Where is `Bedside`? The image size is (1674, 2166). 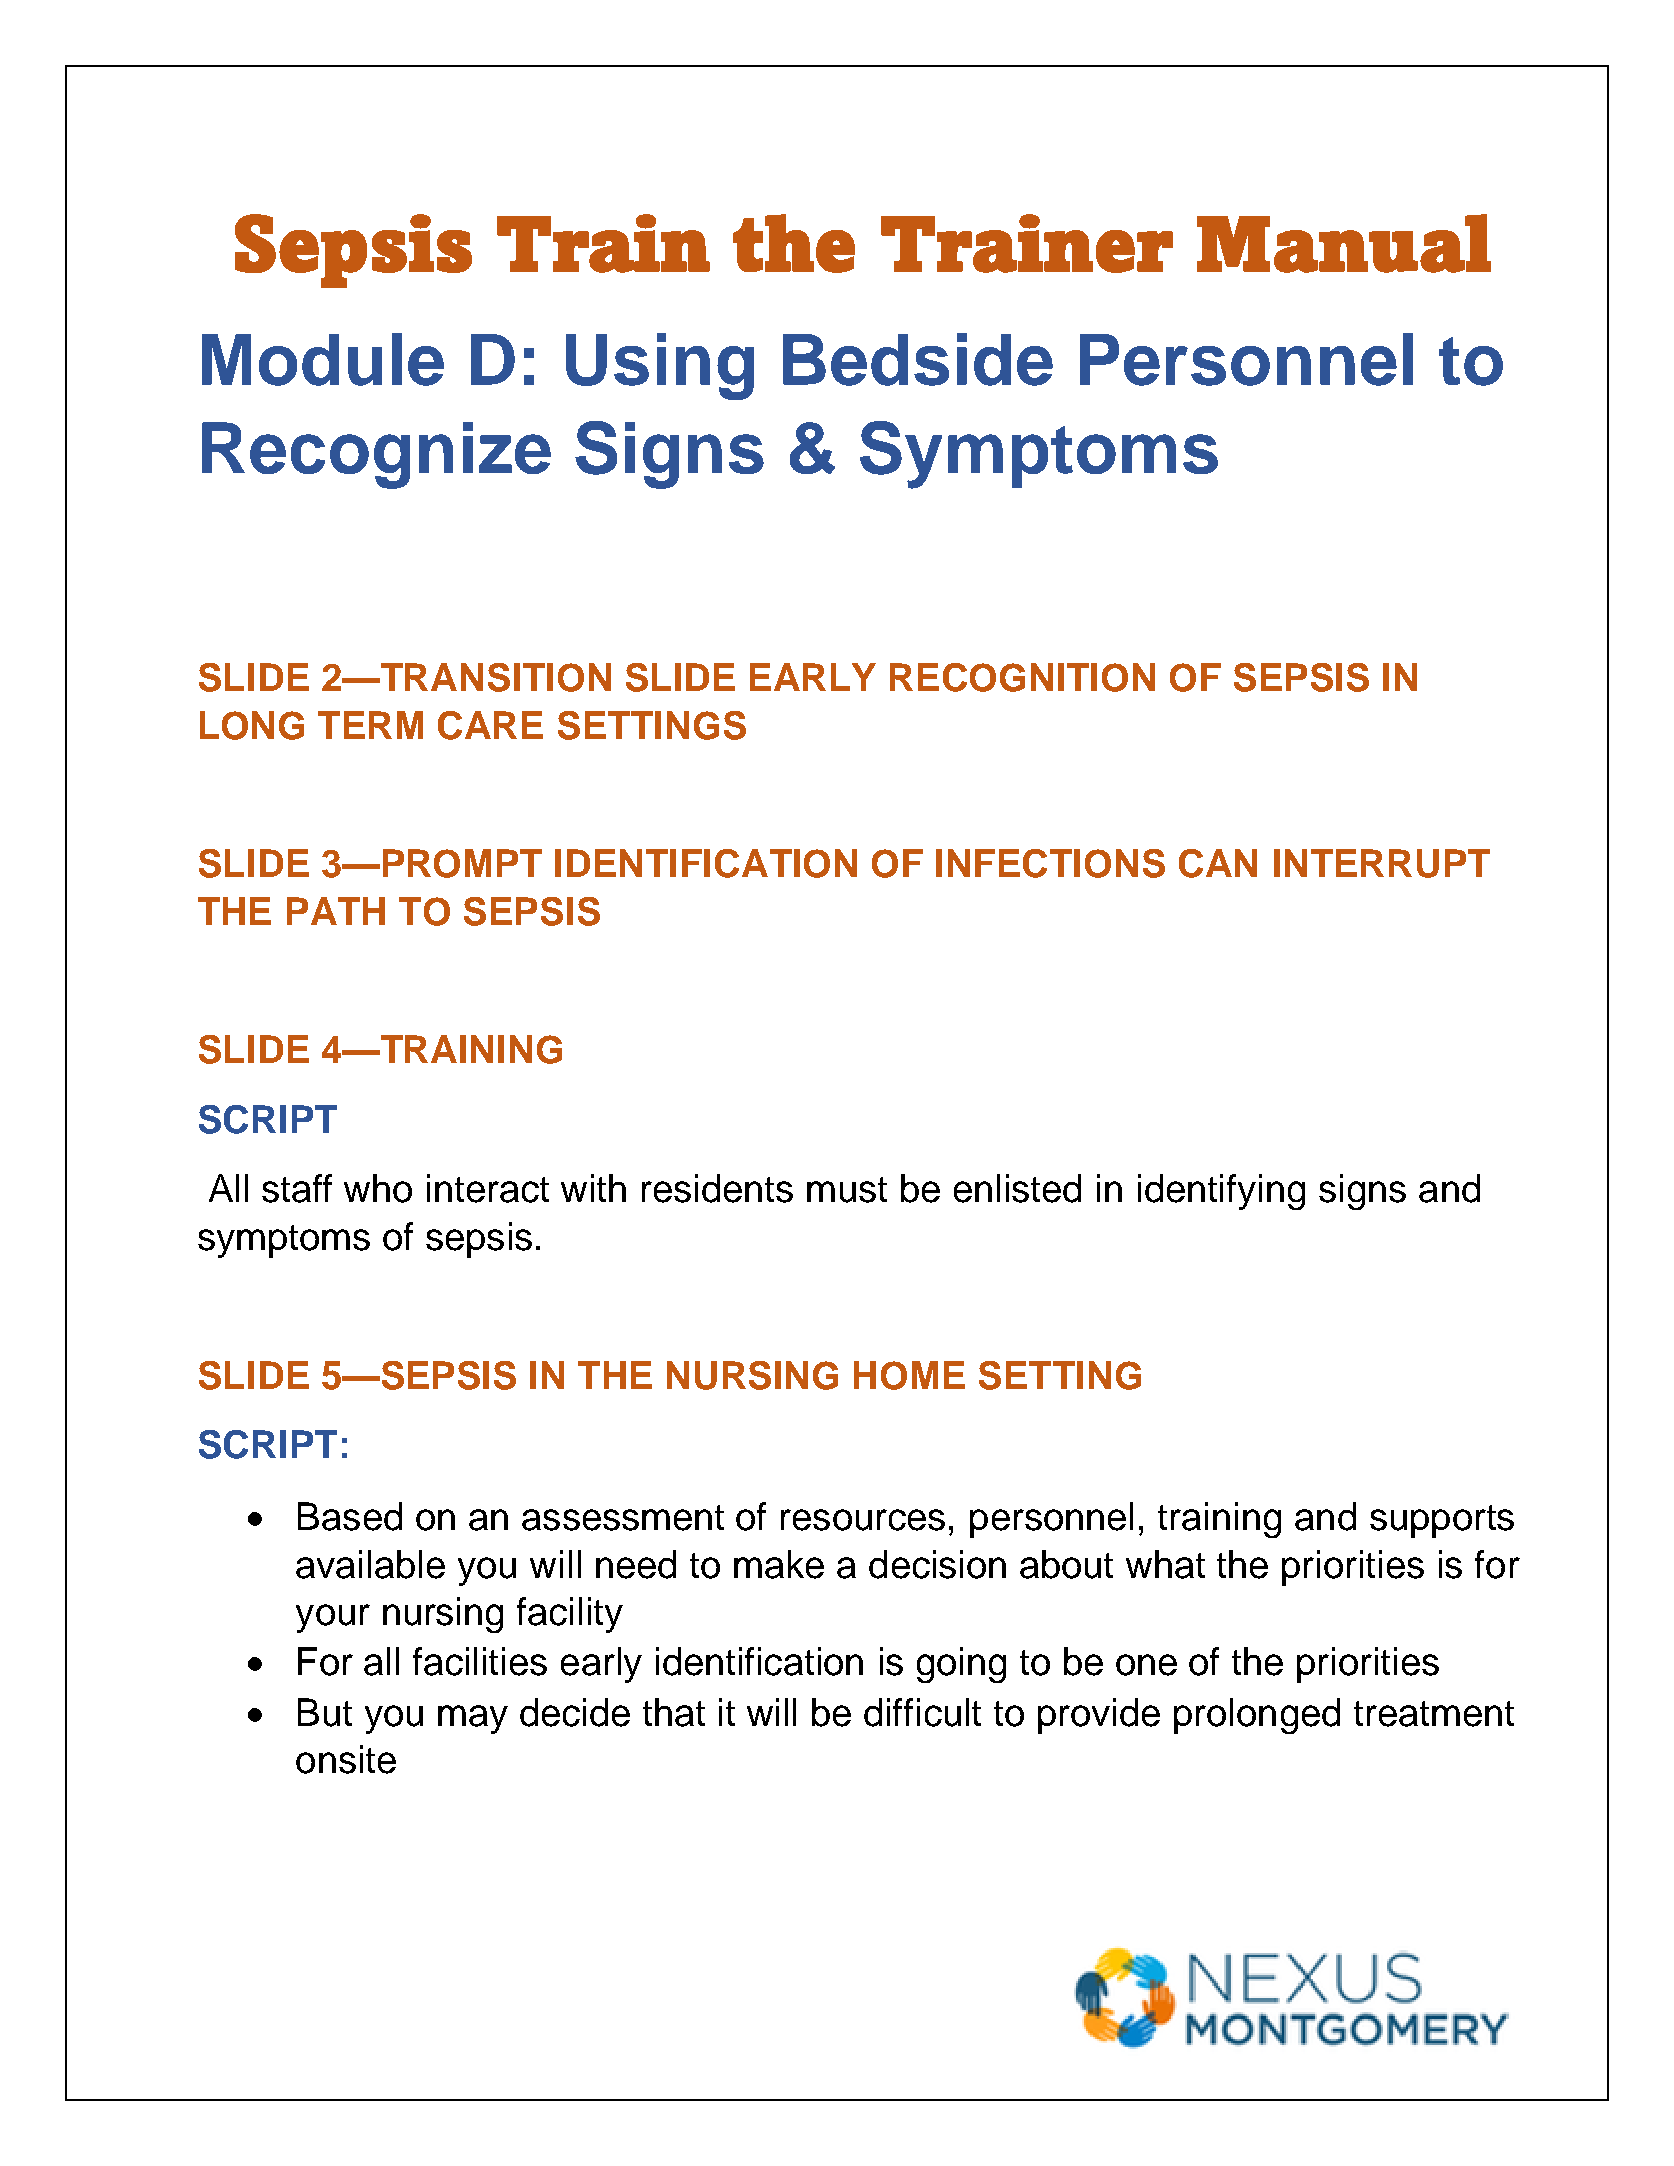
Bedside is located at coordinates (918, 359).
